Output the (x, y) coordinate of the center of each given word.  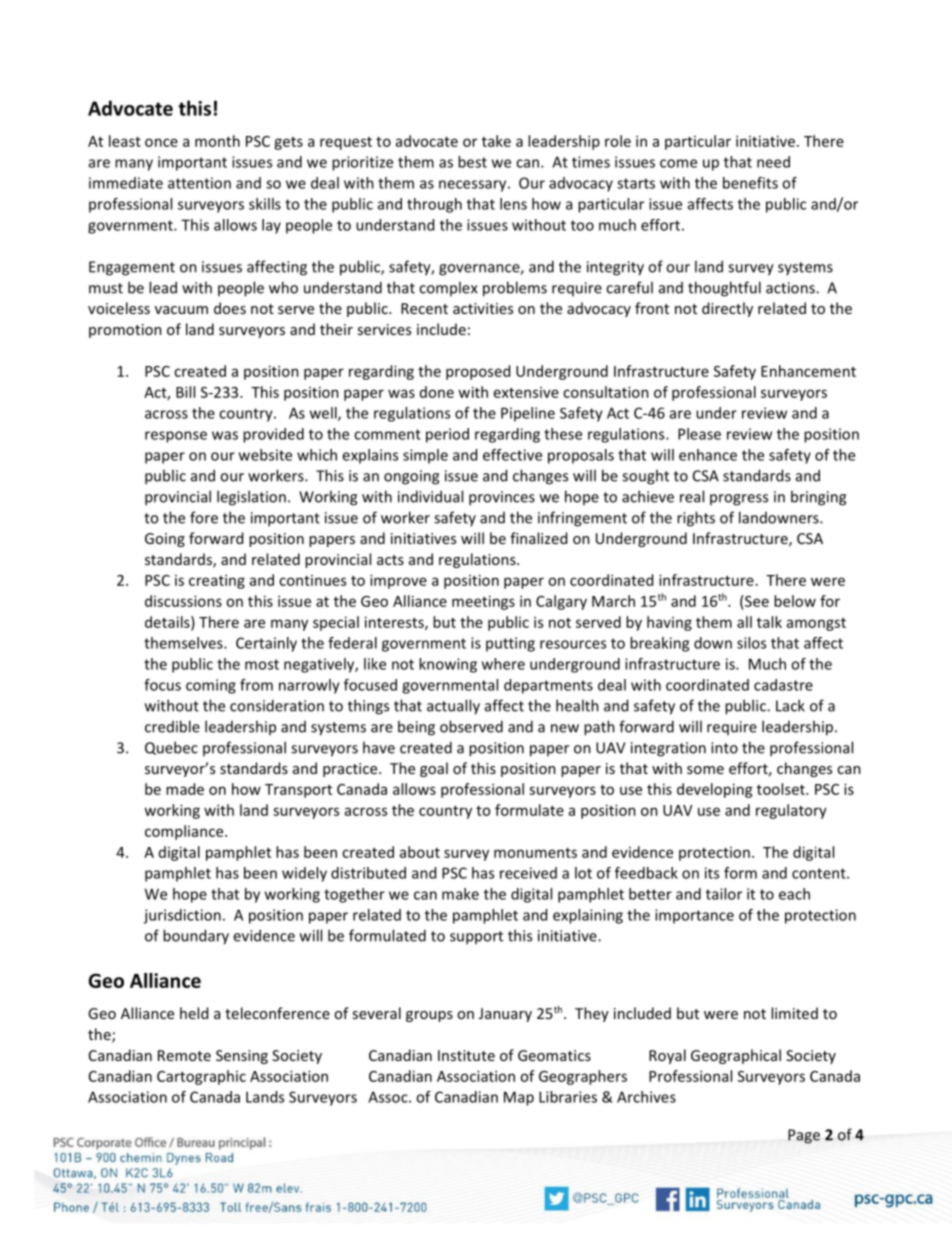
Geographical (736, 1056)
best (472, 162)
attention (199, 183)
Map (519, 1098)
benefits (750, 183)
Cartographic (201, 1077)
